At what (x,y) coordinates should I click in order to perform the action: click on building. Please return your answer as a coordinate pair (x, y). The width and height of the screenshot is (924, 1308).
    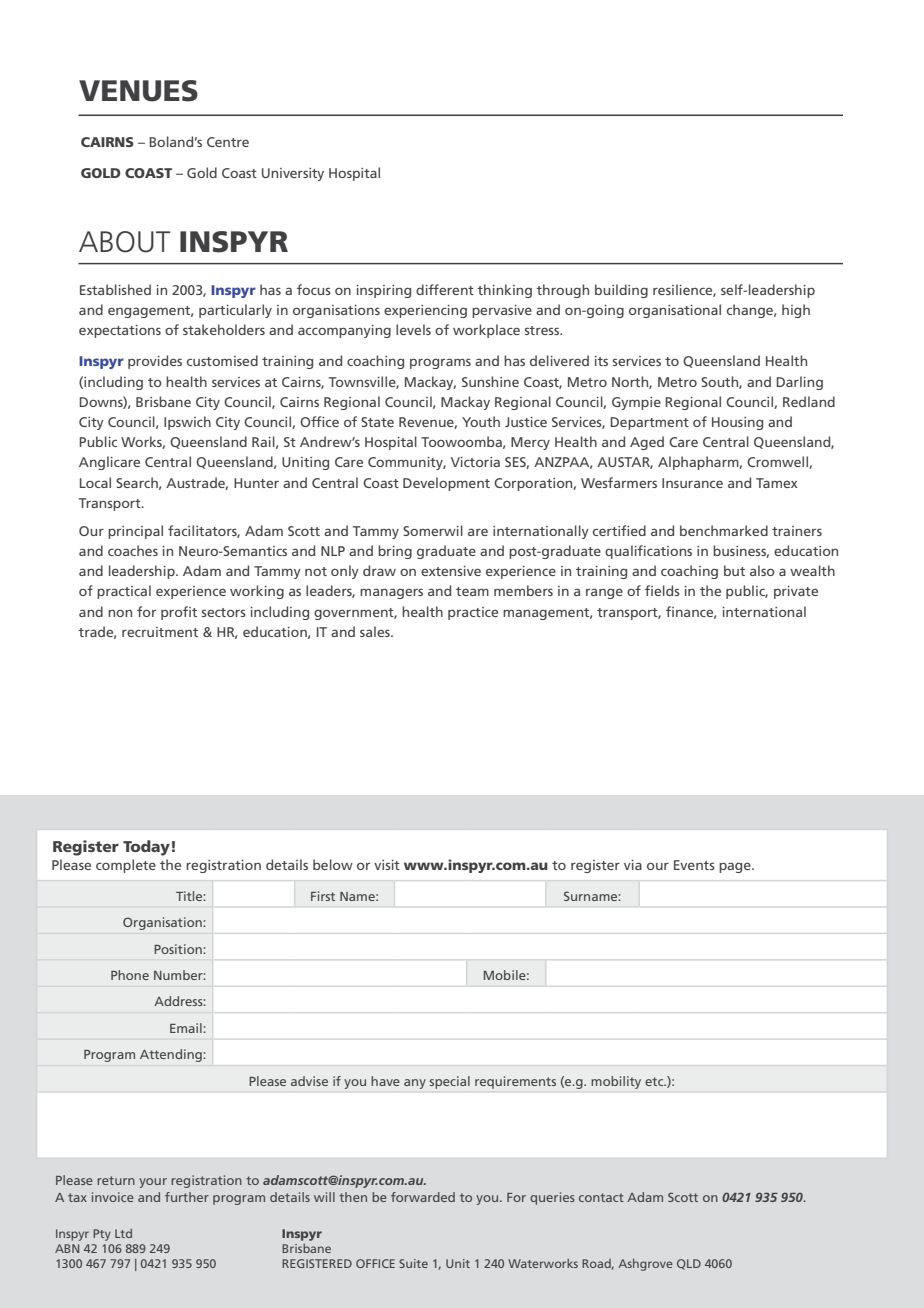
    Looking at the image, I should click on (621, 291).
